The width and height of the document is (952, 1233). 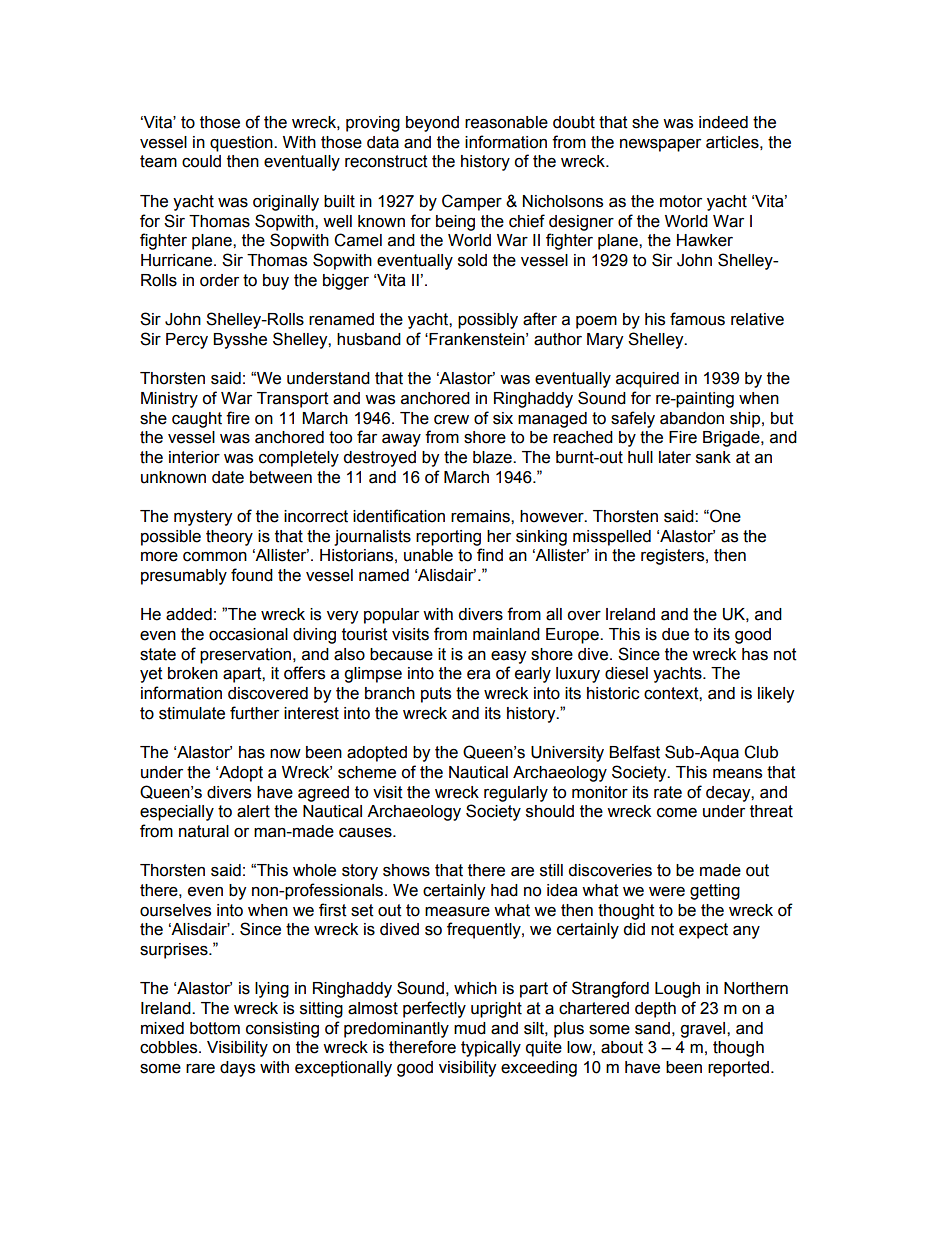 What do you see at coordinates (740, 1069) in the document?
I see `reported` at bounding box center [740, 1069].
